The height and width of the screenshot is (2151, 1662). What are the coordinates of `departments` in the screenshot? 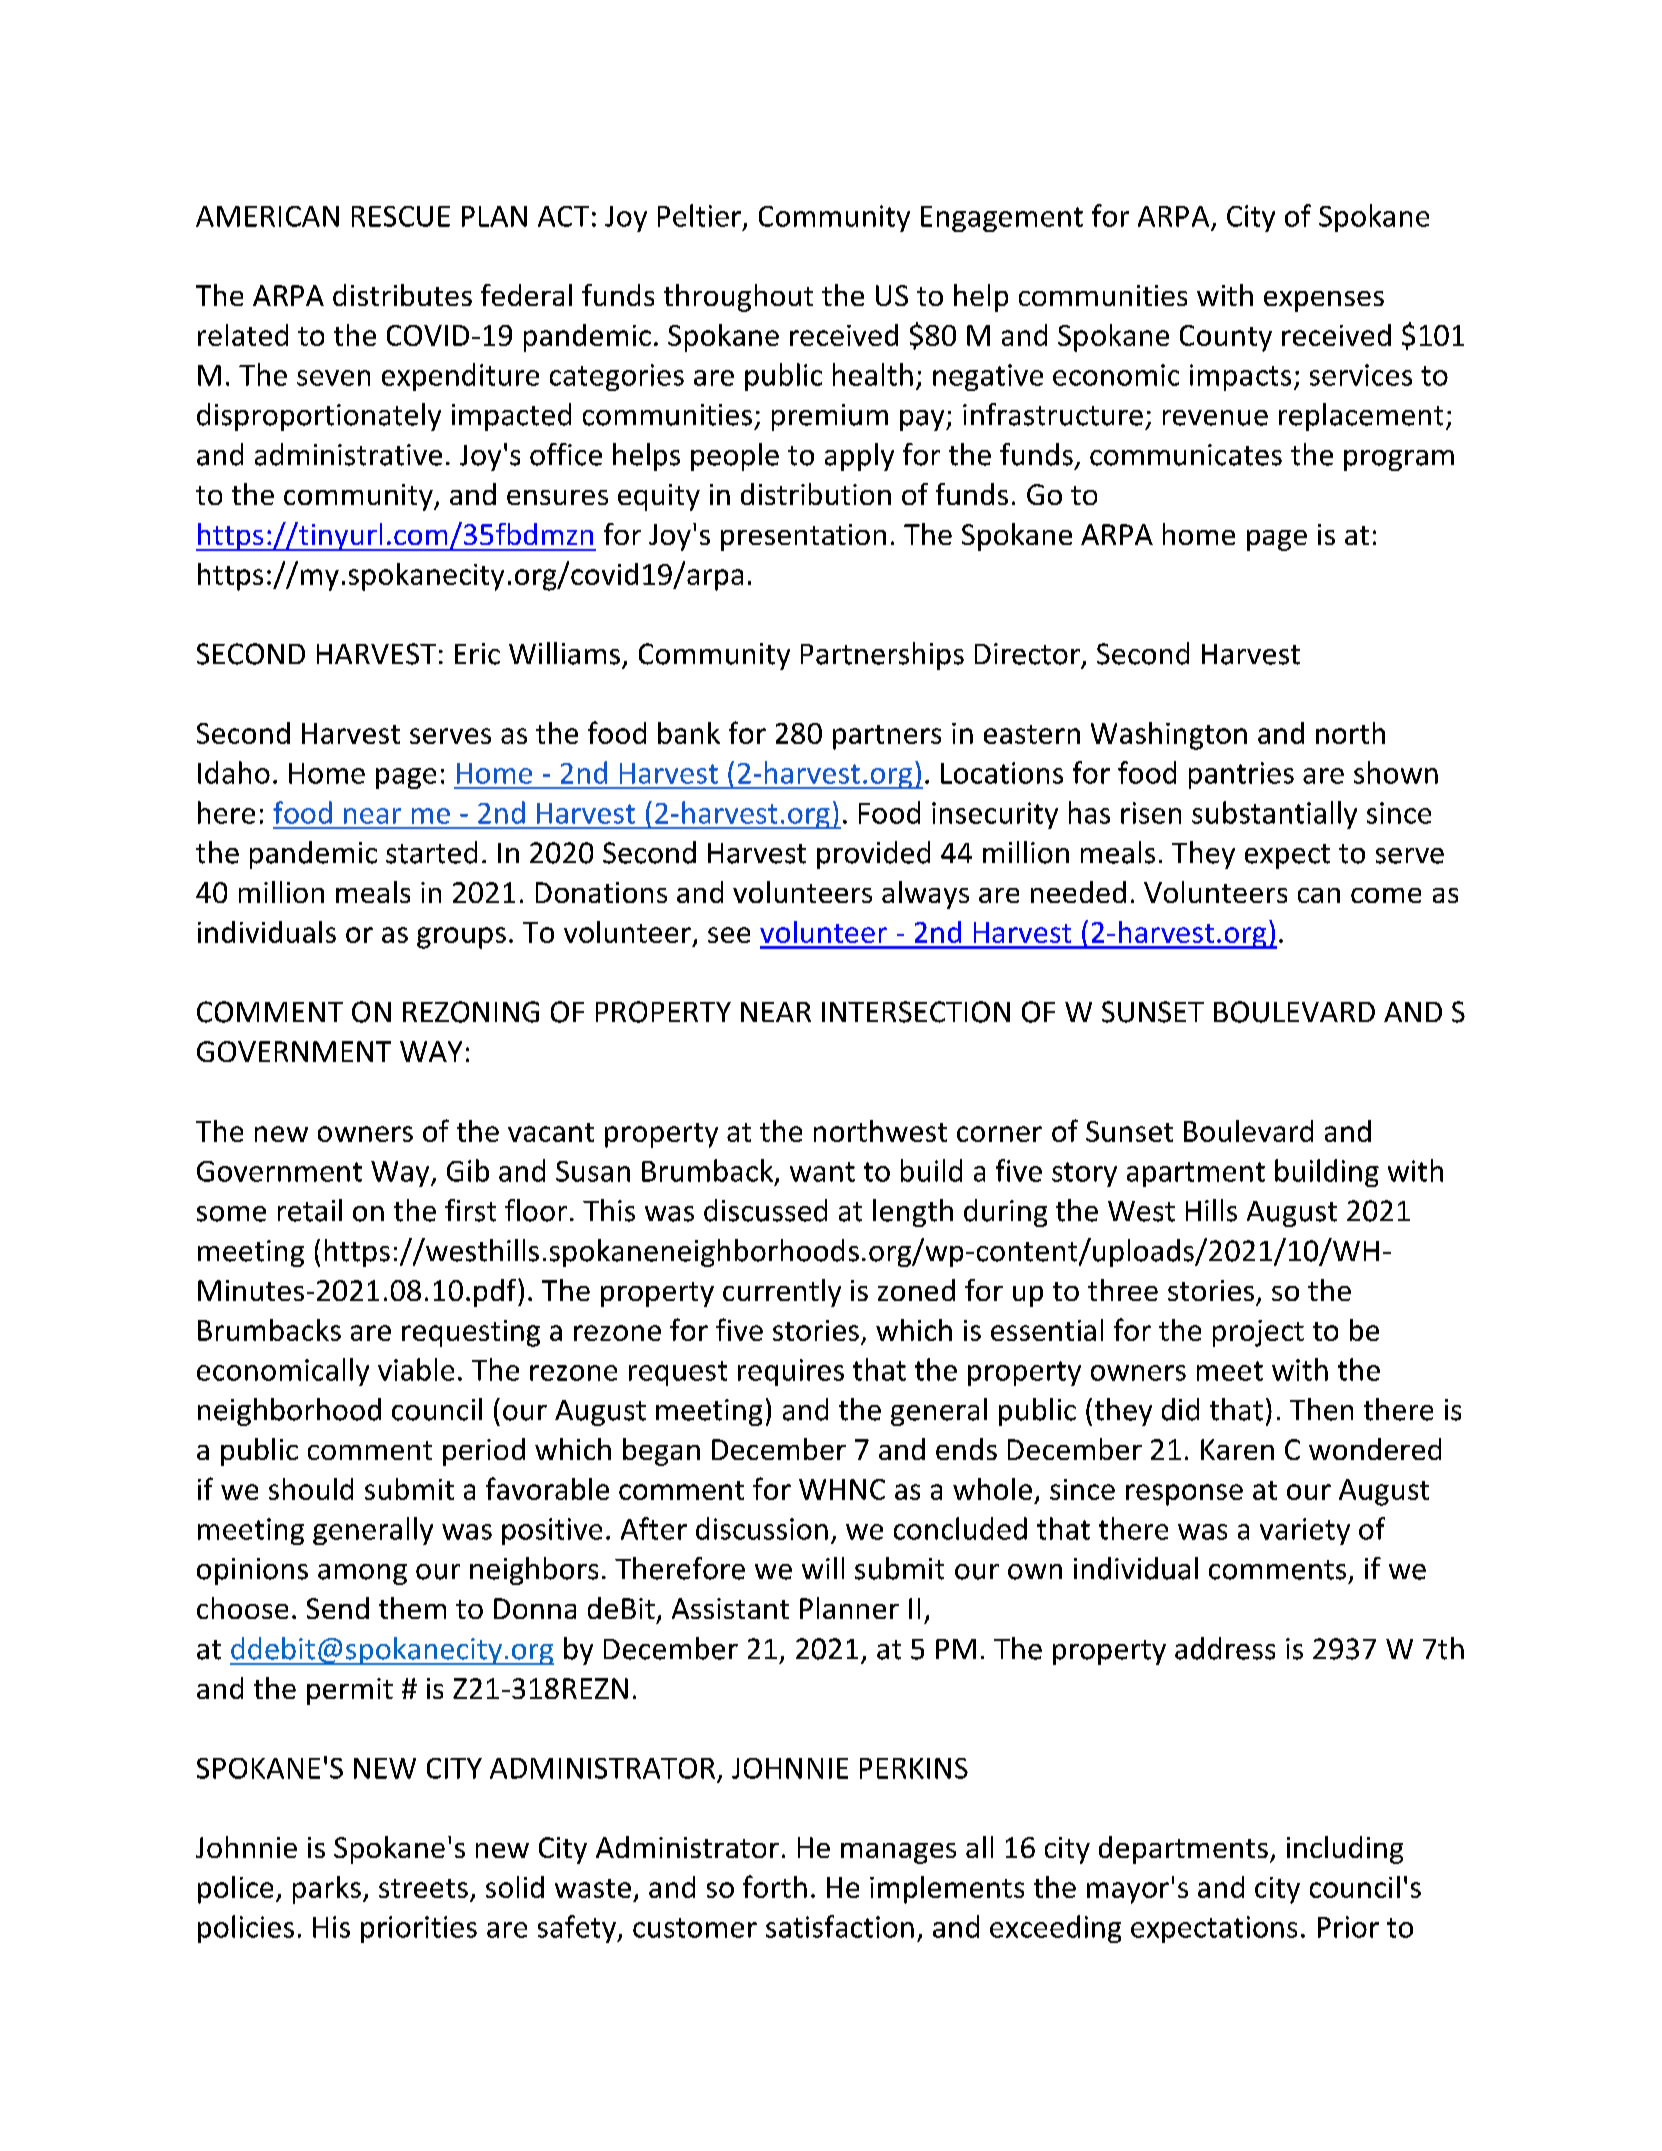 It's located at (1183, 1850).
